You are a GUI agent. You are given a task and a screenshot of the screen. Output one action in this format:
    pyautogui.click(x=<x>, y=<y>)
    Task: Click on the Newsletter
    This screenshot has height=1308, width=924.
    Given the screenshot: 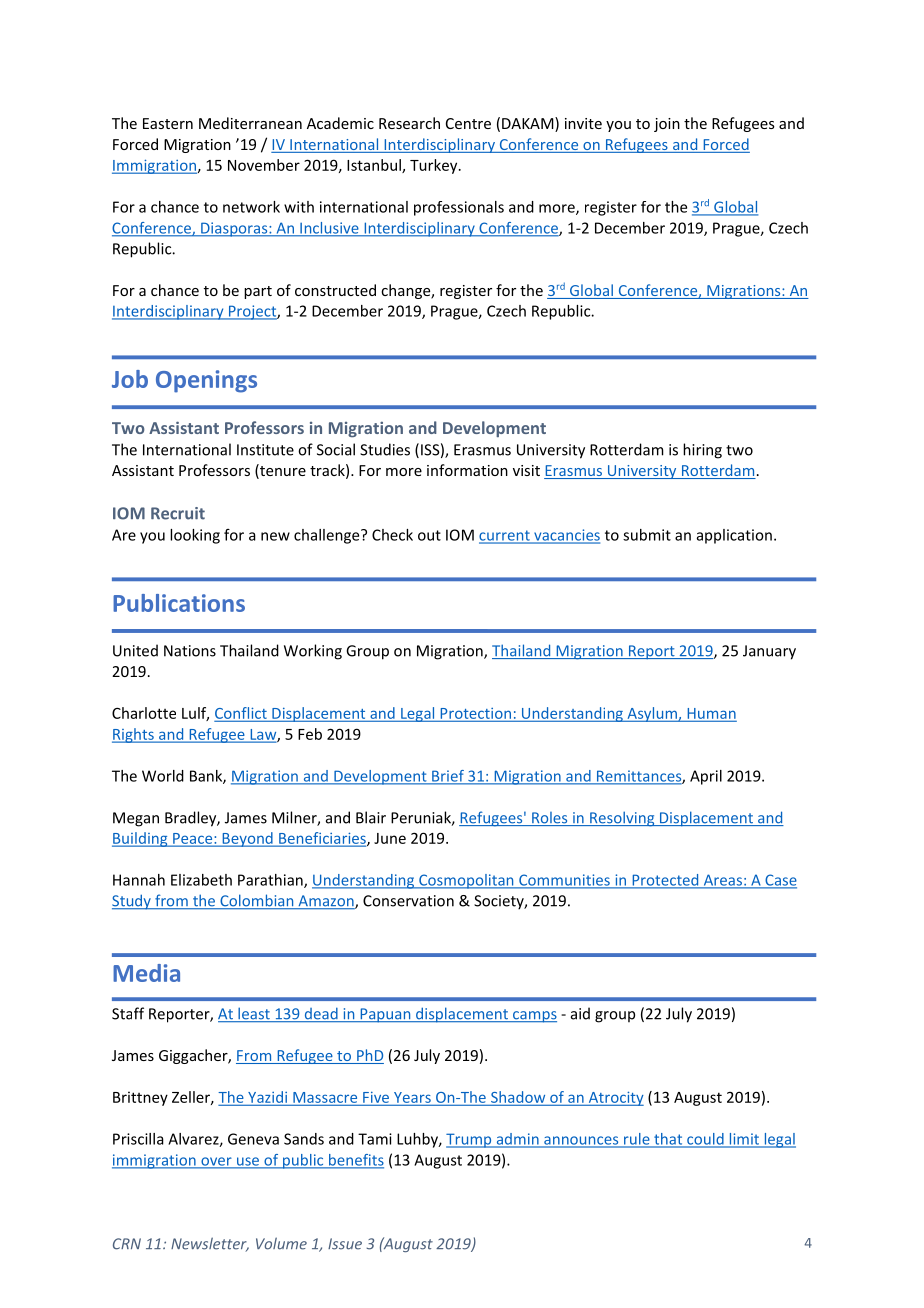 What is the action you would take?
    pyautogui.click(x=210, y=1244)
